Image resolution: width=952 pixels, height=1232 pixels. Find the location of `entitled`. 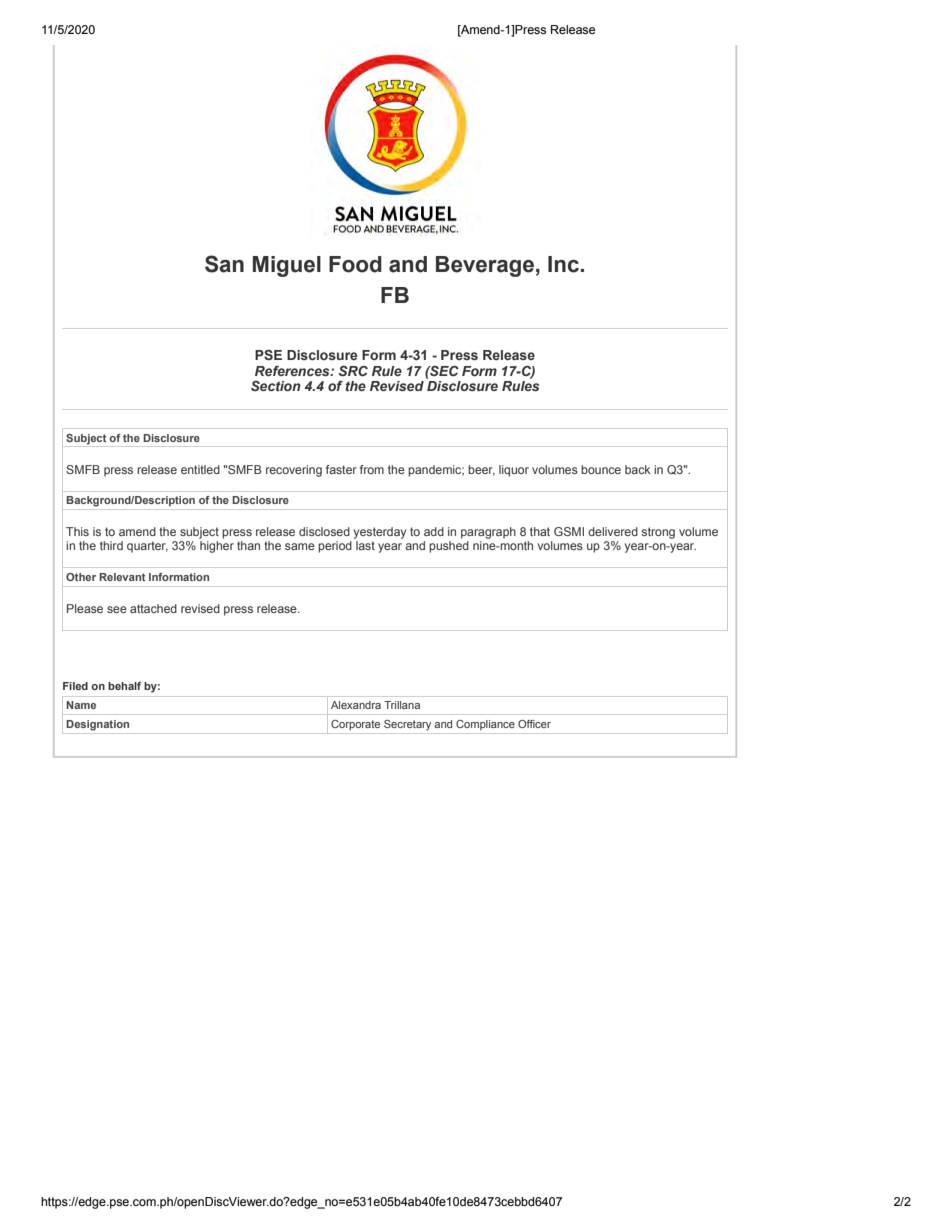

entitled is located at coordinates (200, 469).
